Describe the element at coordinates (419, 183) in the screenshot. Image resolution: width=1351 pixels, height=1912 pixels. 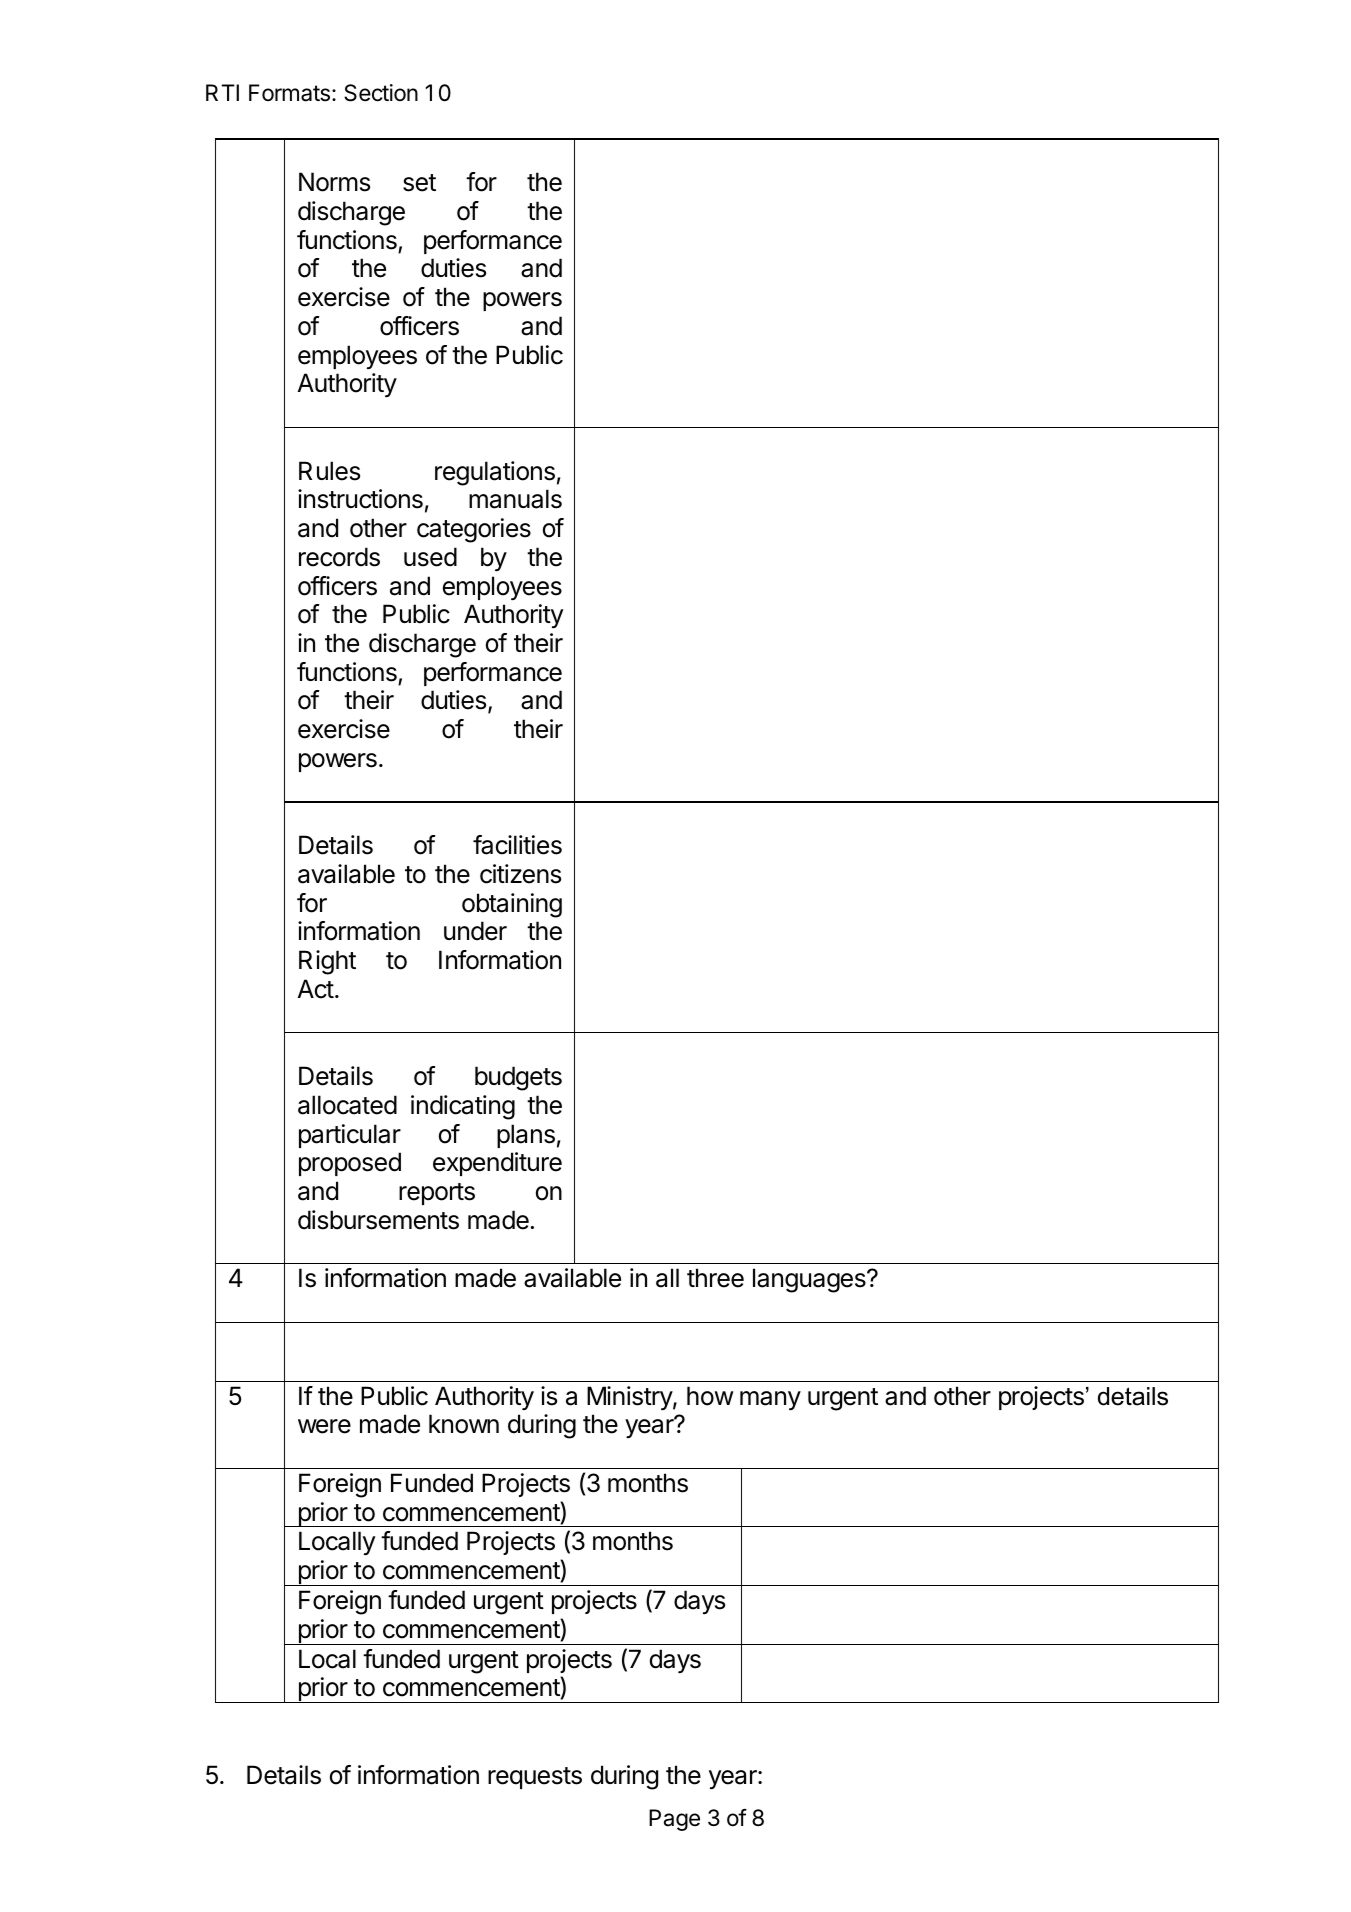
I see `set` at that location.
